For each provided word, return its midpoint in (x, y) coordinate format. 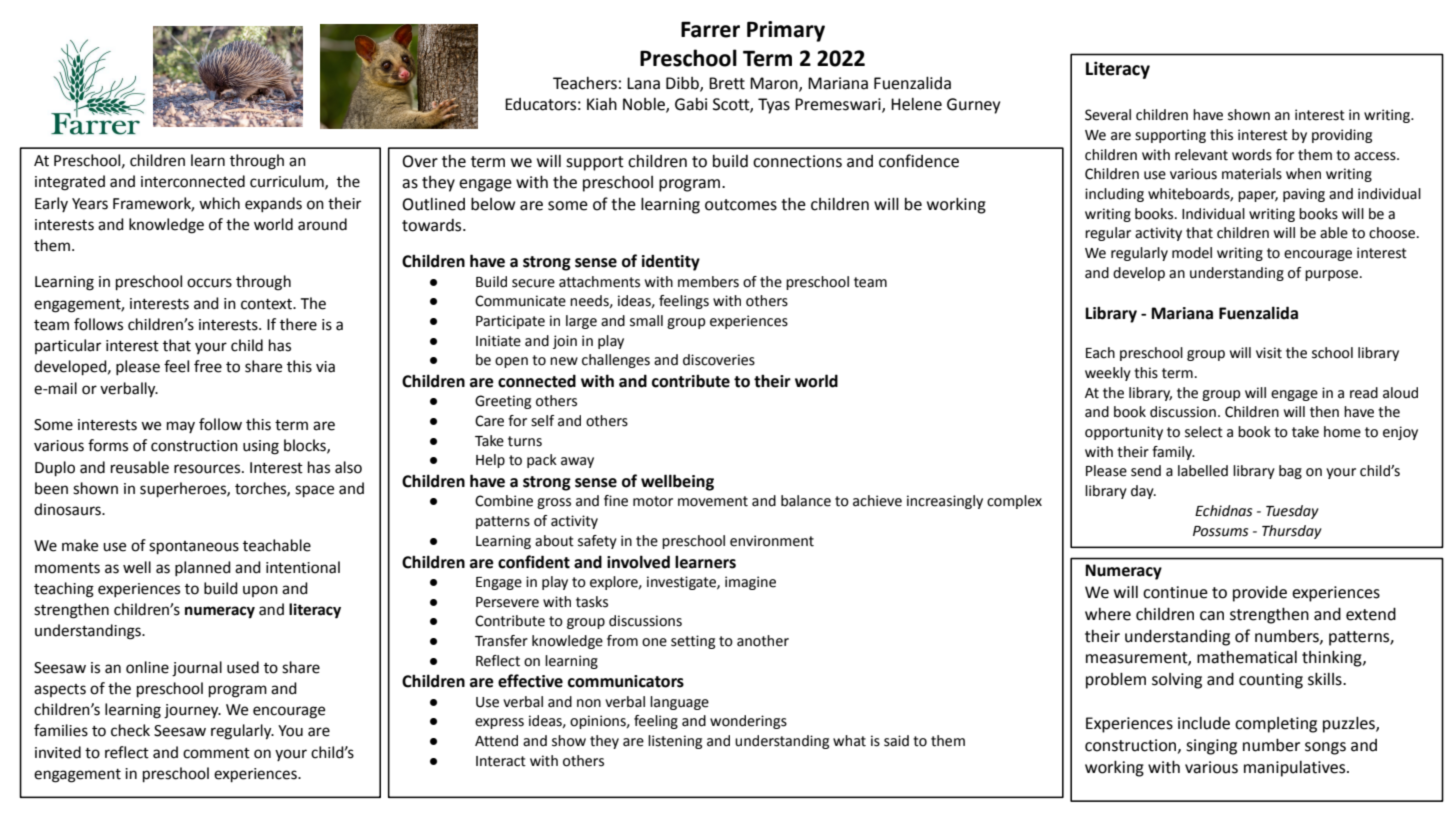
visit (1269, 353)
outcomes (741, 205)
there (298, 324)
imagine (750, 583)
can (1212, 616)
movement (713, 501)
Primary (786, 31)
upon (260, 591)
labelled (1203, 471)
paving (1304, 195)
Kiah (602, 104)
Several (1108, 115)
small (646, 321)
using (261, 447)
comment (216, 753)
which (219, 203)
